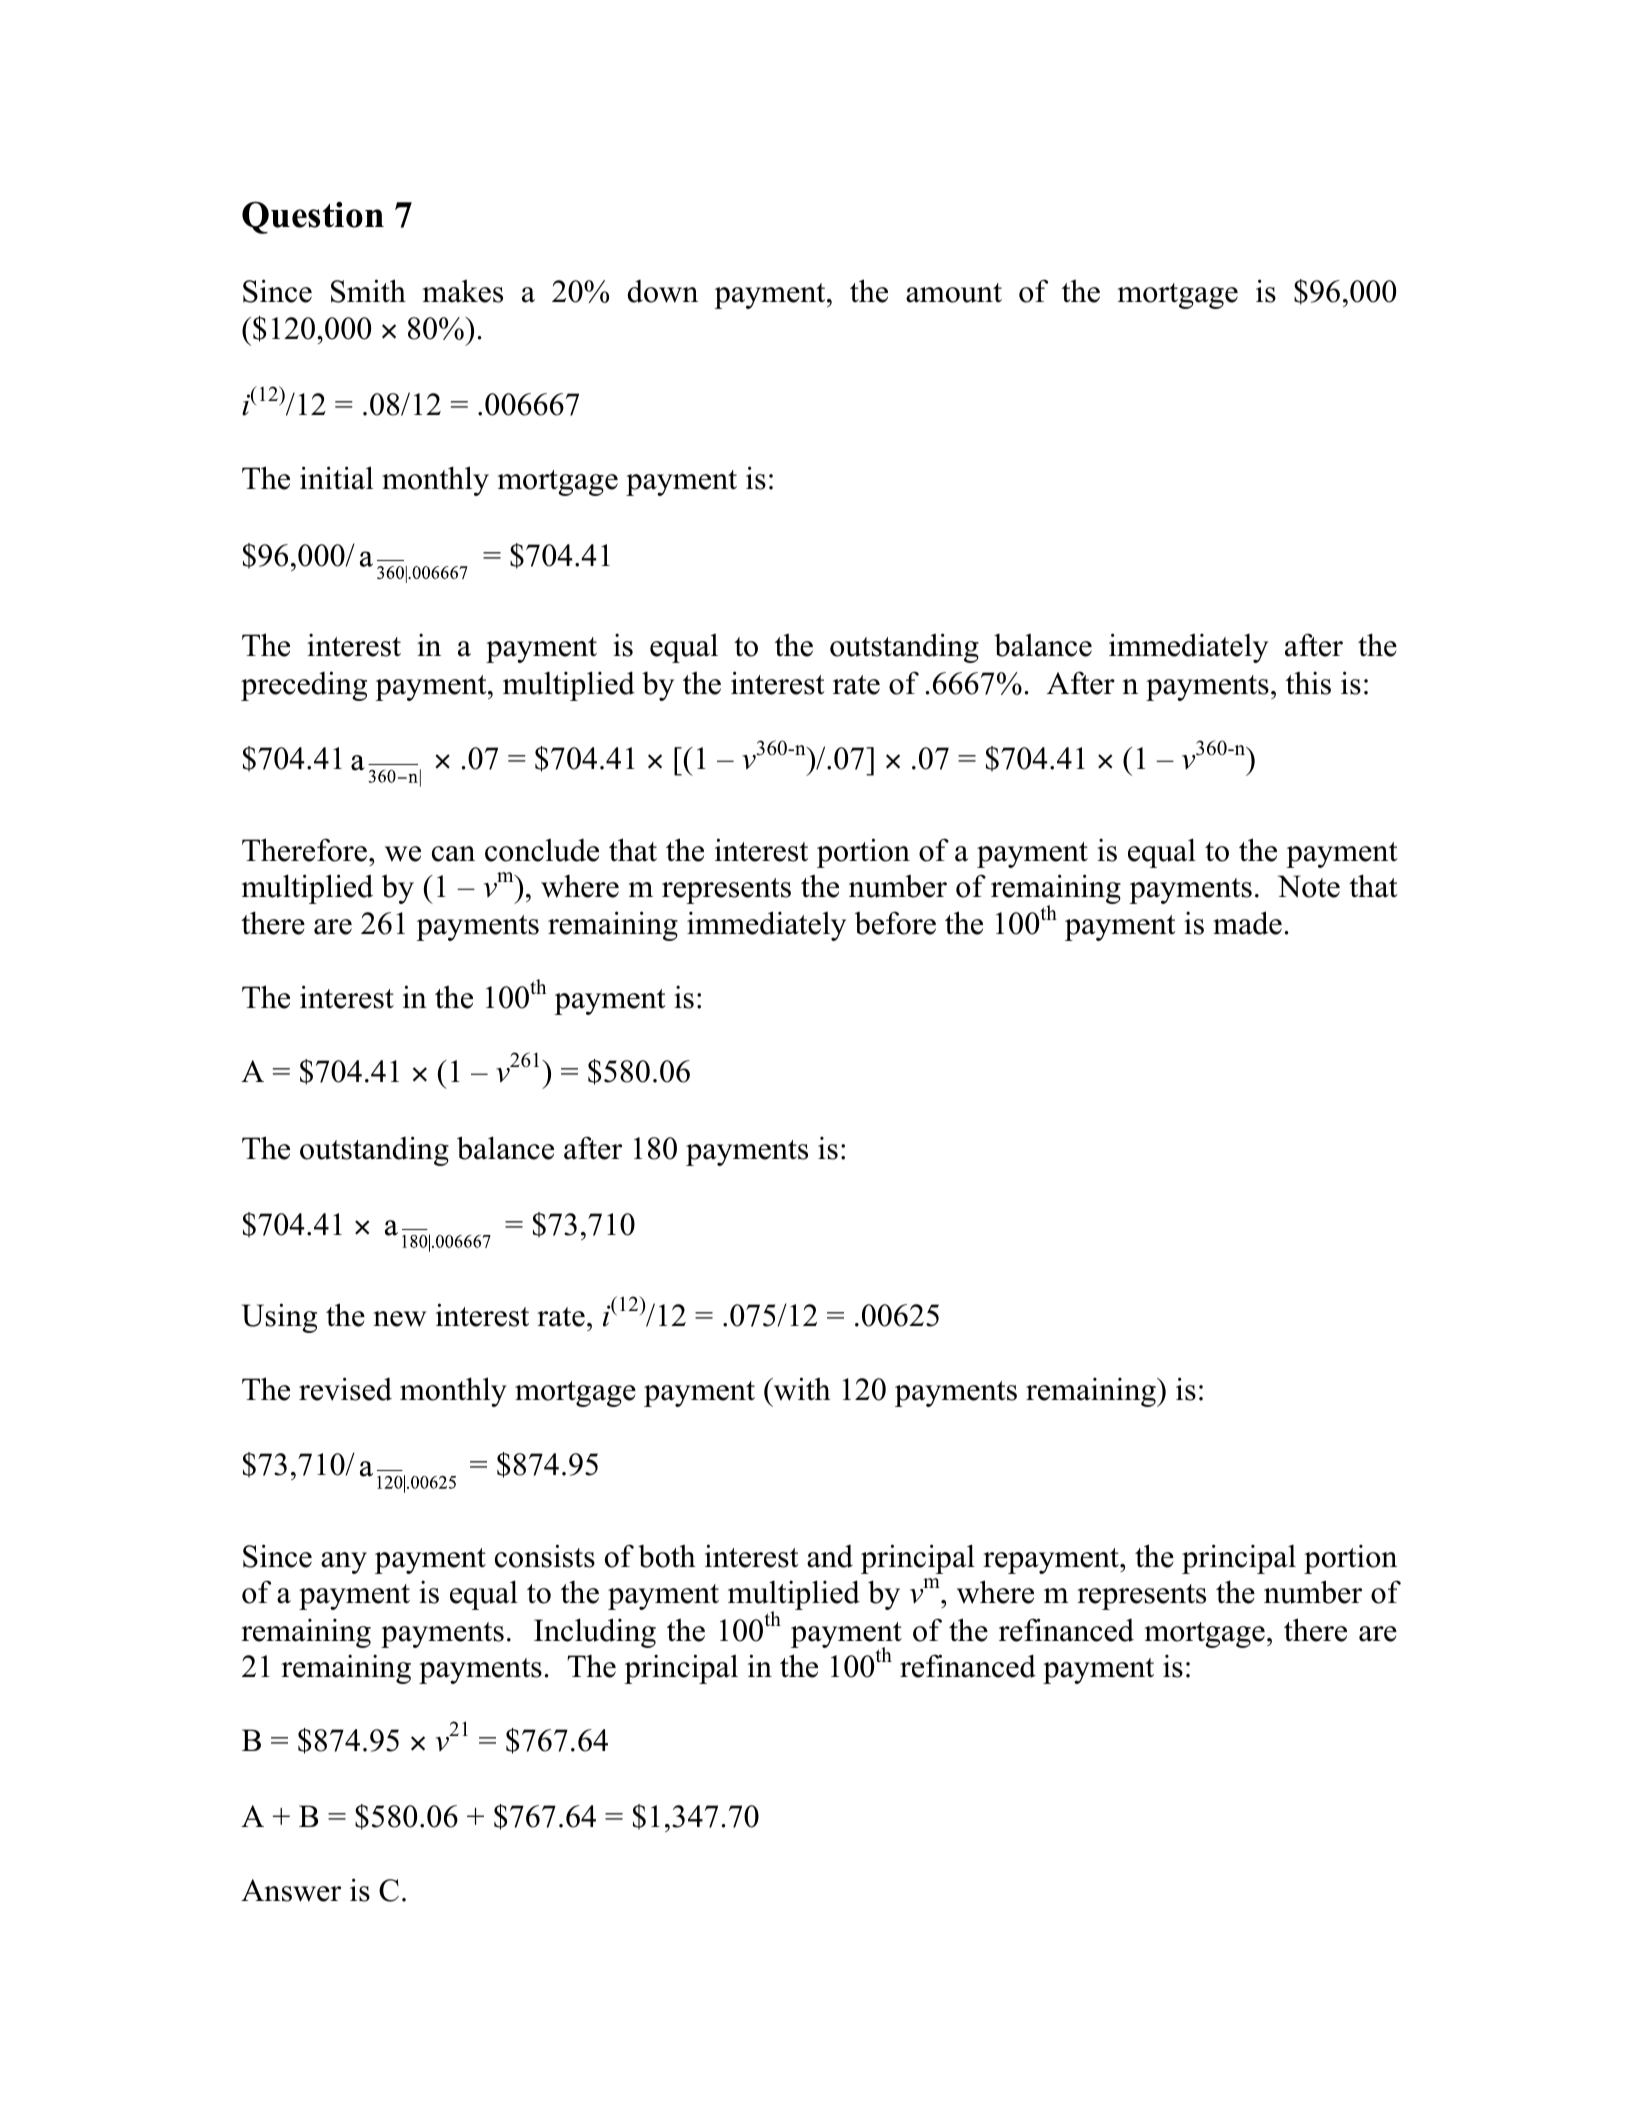  What do you see at coordinates (954, 293) in the image?
I see `amount` at bounding box center [954, 293].
